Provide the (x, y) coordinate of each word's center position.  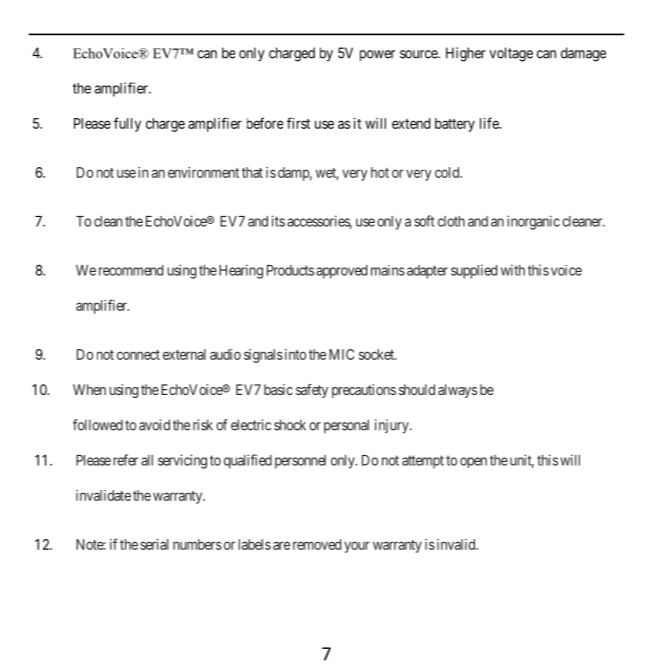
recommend (131, 270)
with (513, 270)
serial (154, 544)
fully (127, 124)
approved (341, 272)
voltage (511, 54)
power (377, 55)
